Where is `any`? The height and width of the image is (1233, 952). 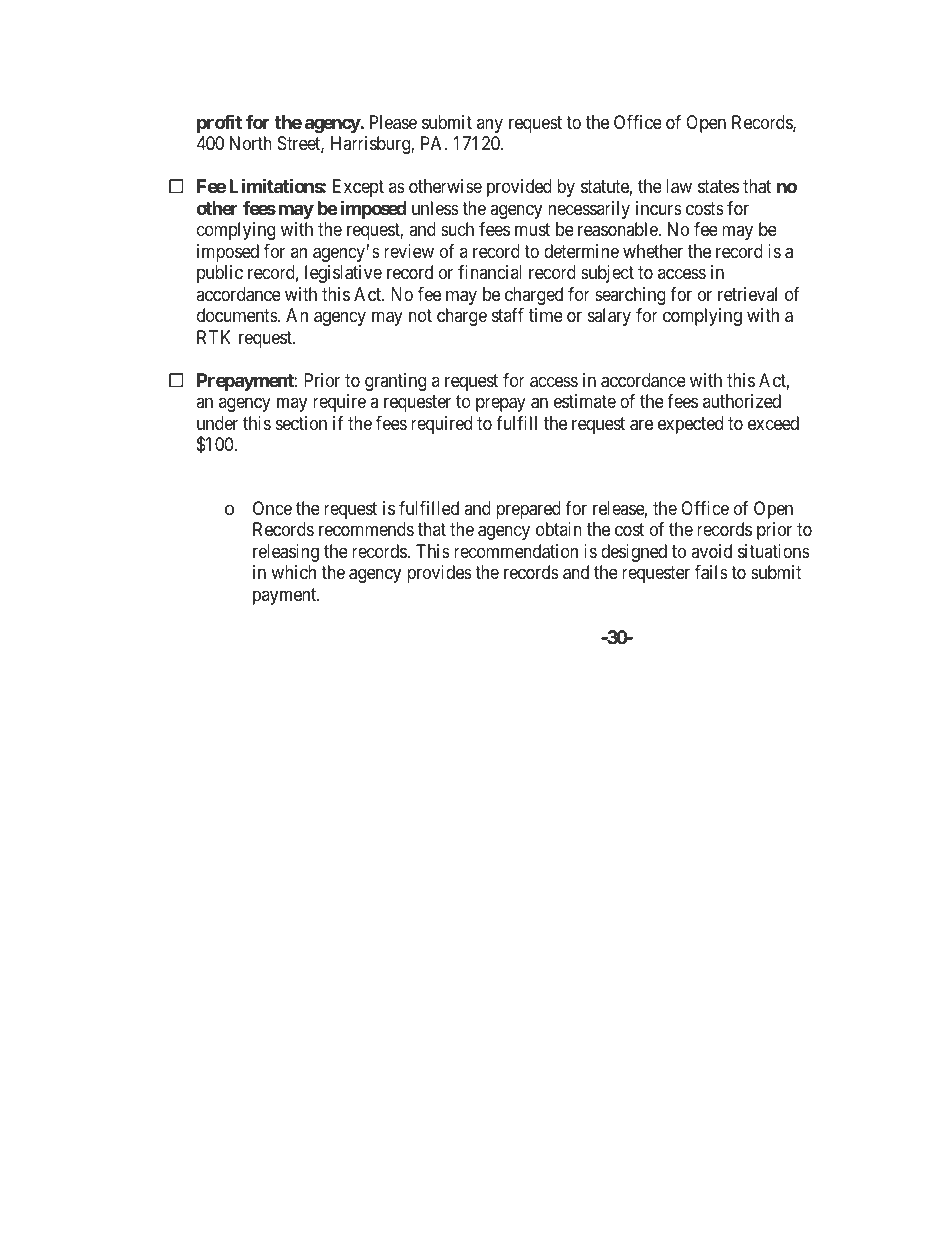 any is located at coordinates (490, 125).
